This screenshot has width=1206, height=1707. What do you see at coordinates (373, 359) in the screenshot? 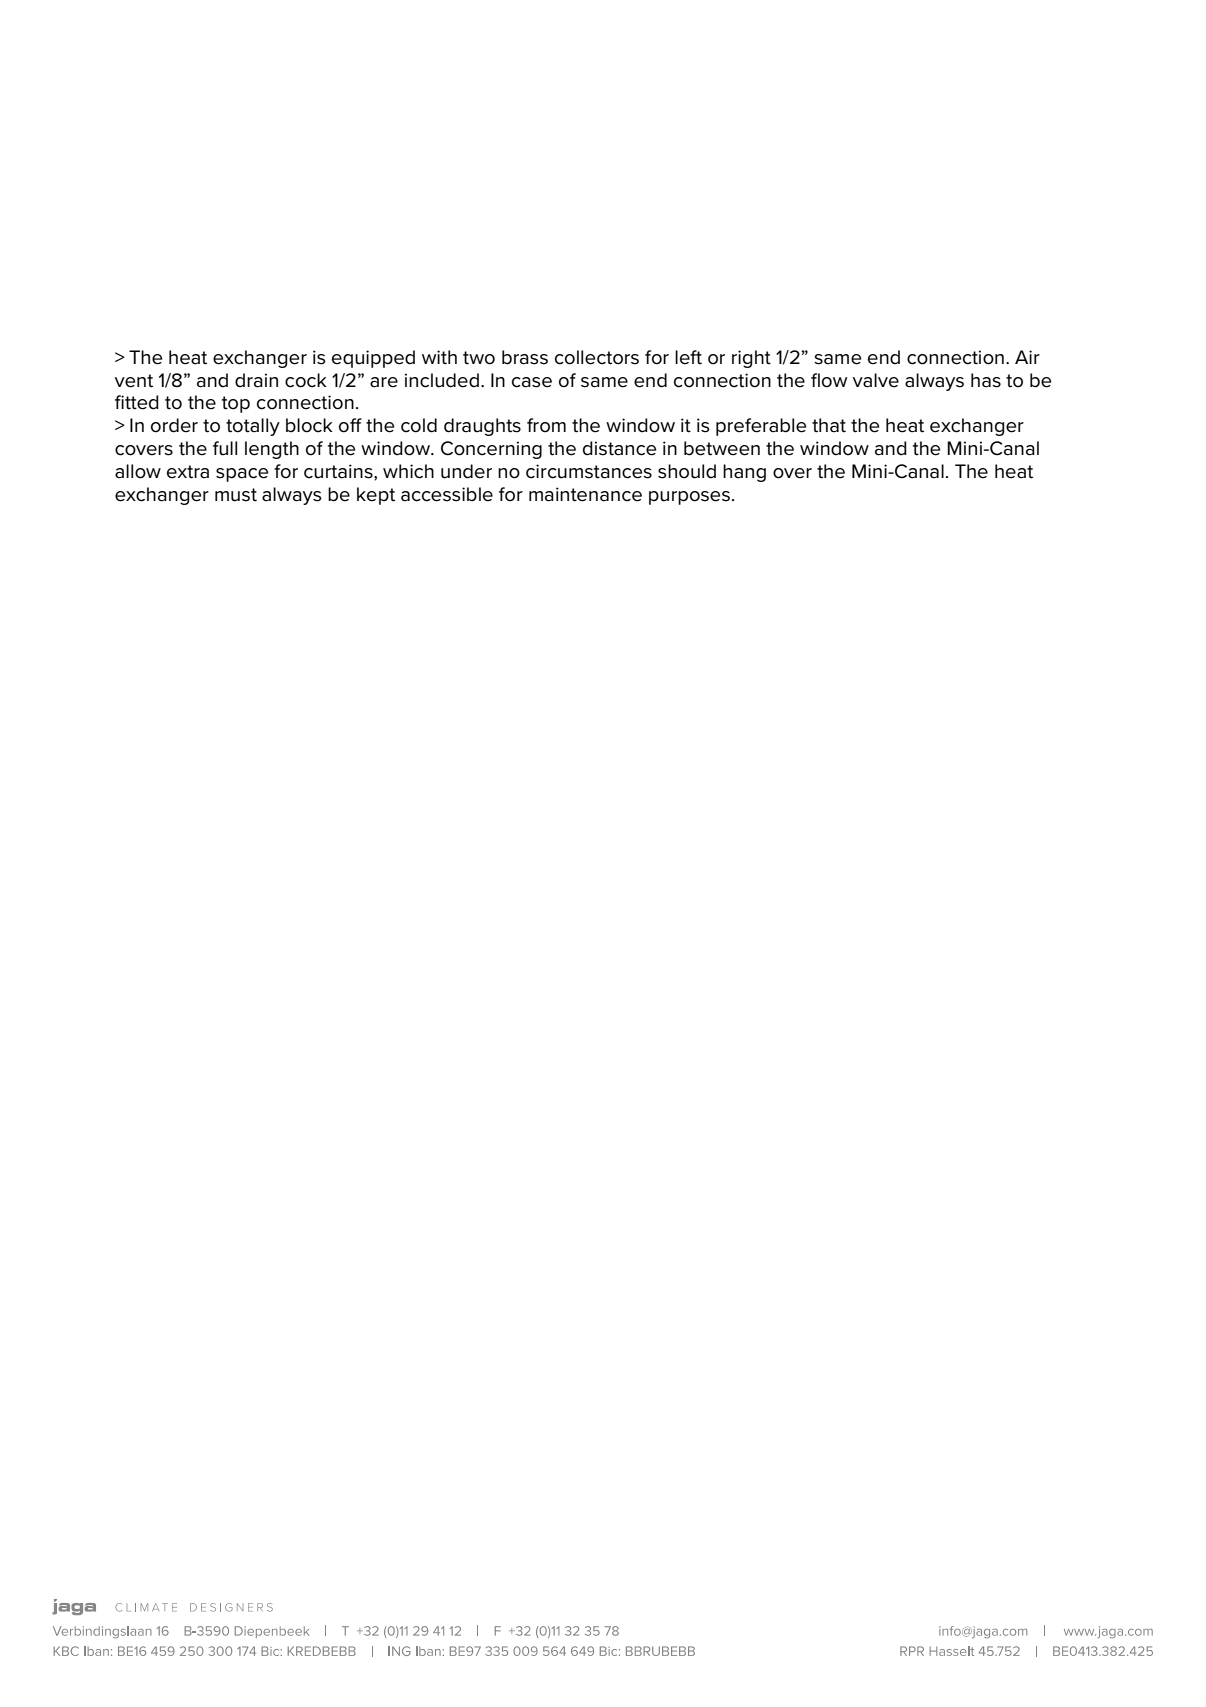
I see `equipped` at bounding box center [373, 359].
